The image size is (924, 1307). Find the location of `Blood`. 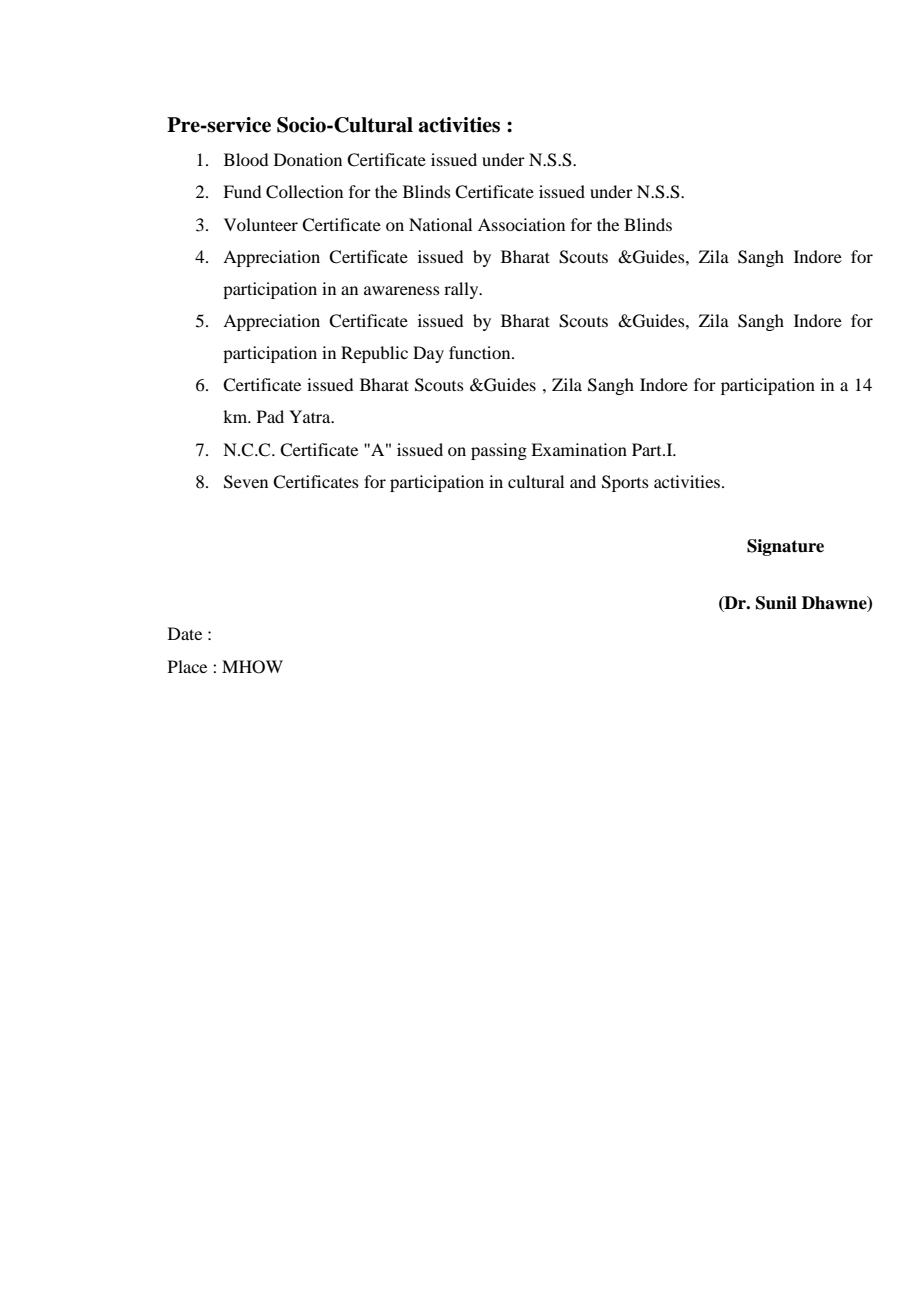

Blood is located at coordinates (246, 159).
